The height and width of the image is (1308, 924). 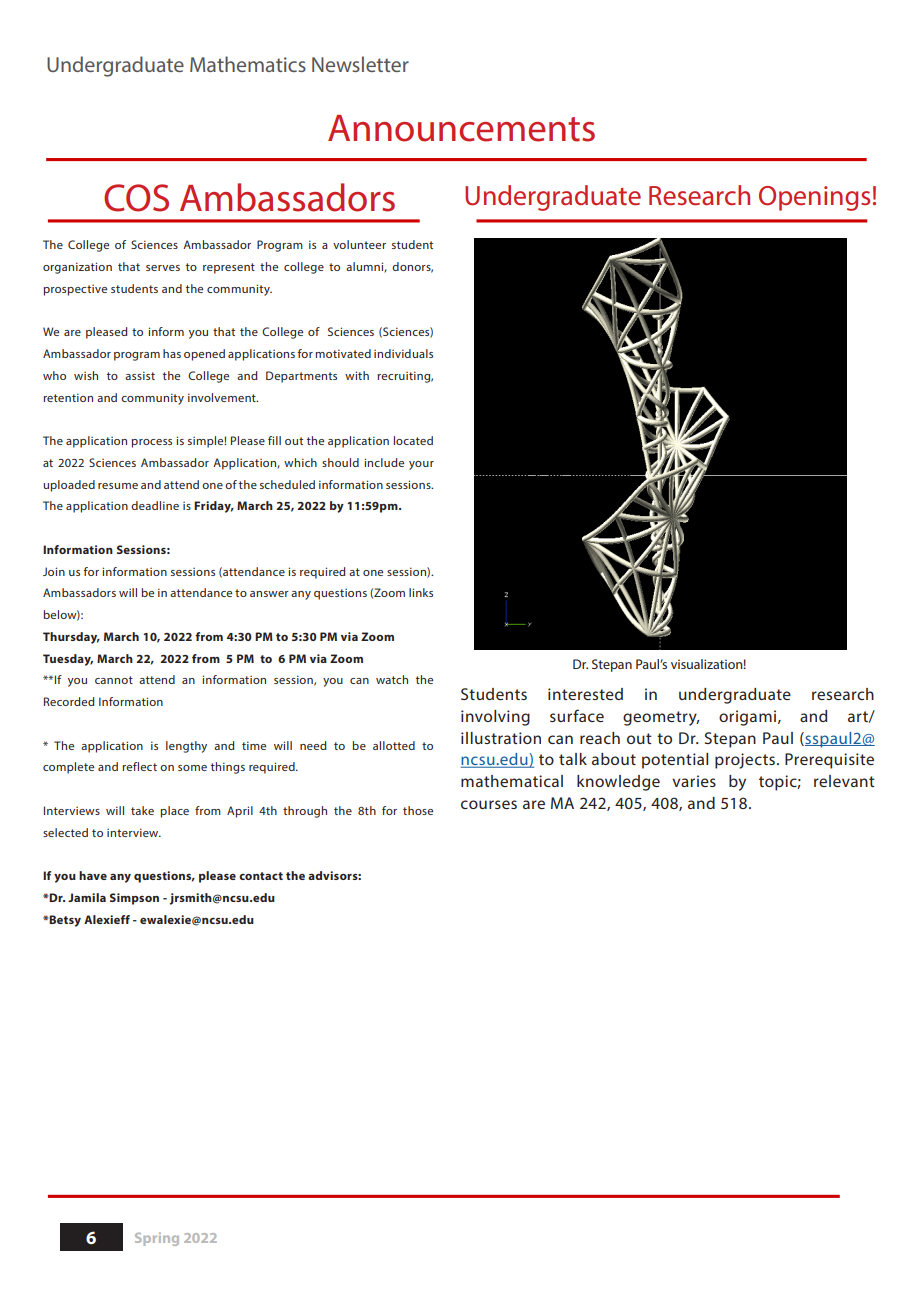 I want to click on cannot, so click(x=114, y=680).
